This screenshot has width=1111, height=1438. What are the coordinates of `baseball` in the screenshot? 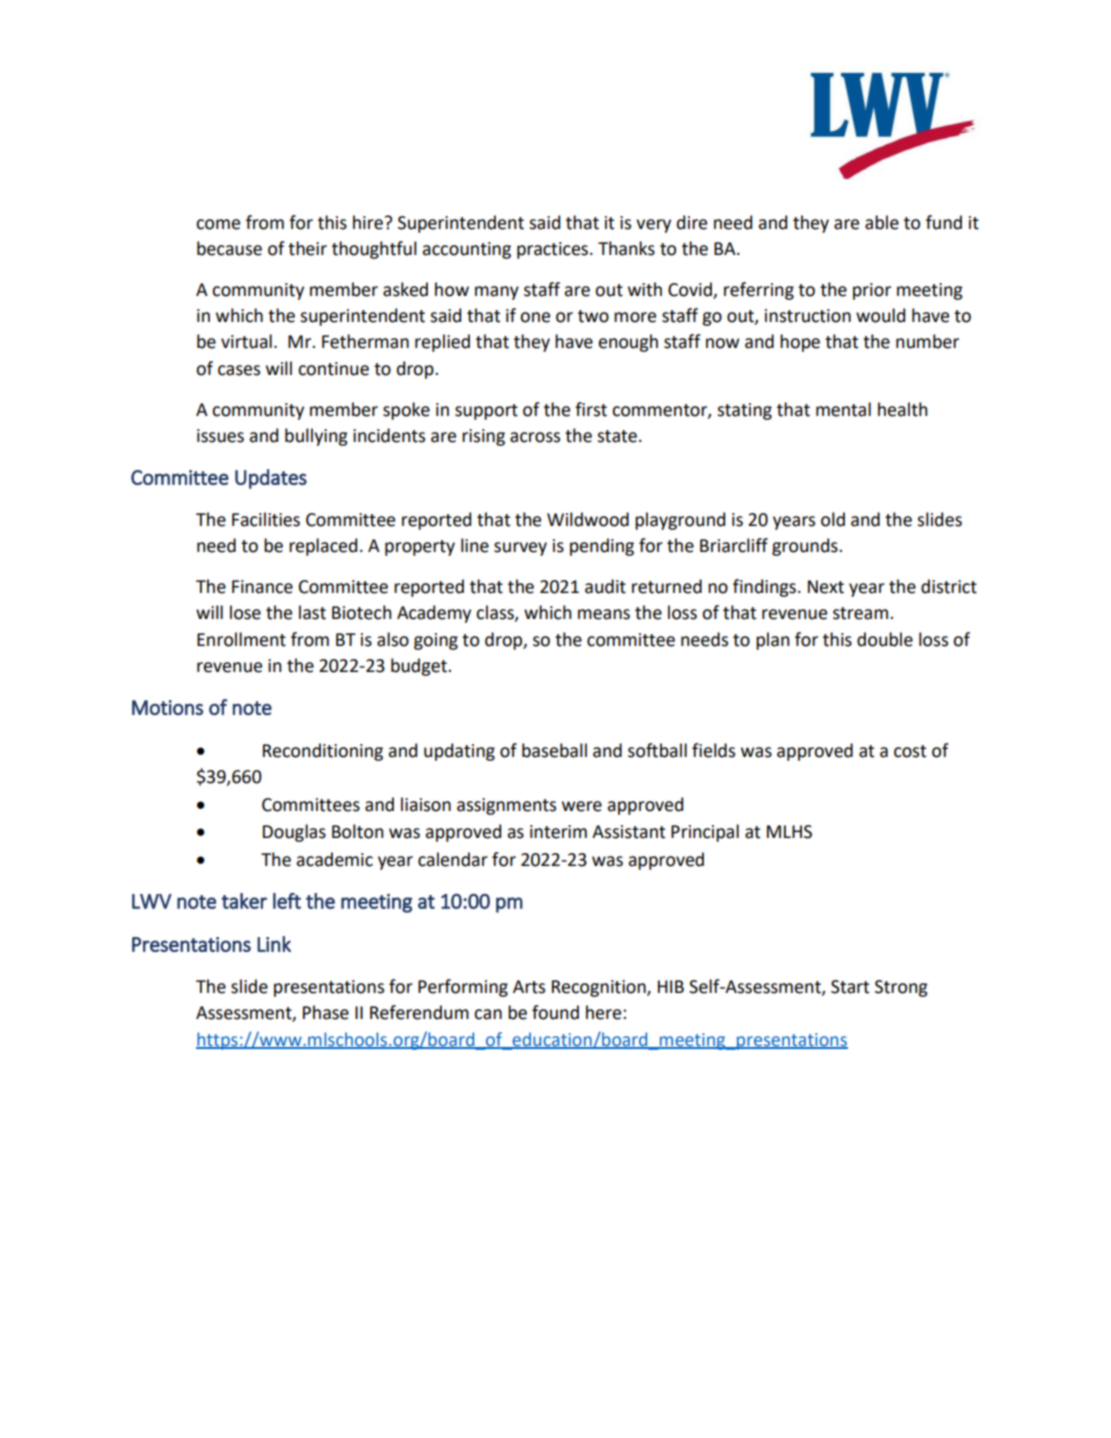 It's located at (554, 750).
